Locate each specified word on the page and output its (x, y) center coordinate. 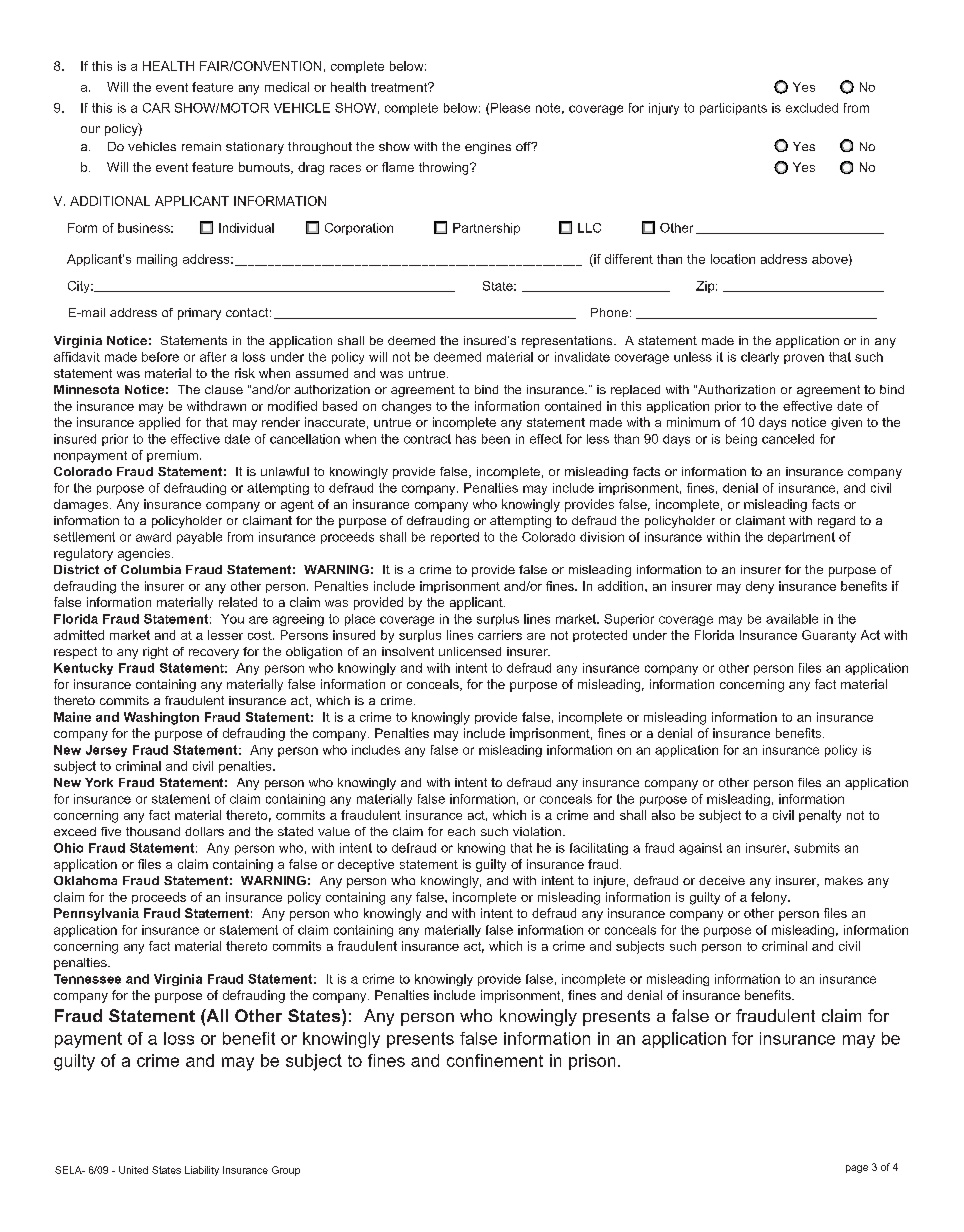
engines (488, 148)
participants (733, 109)
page (857, 1169)
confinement (495, 1060)
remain (201, 146)
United (133, 1170)
